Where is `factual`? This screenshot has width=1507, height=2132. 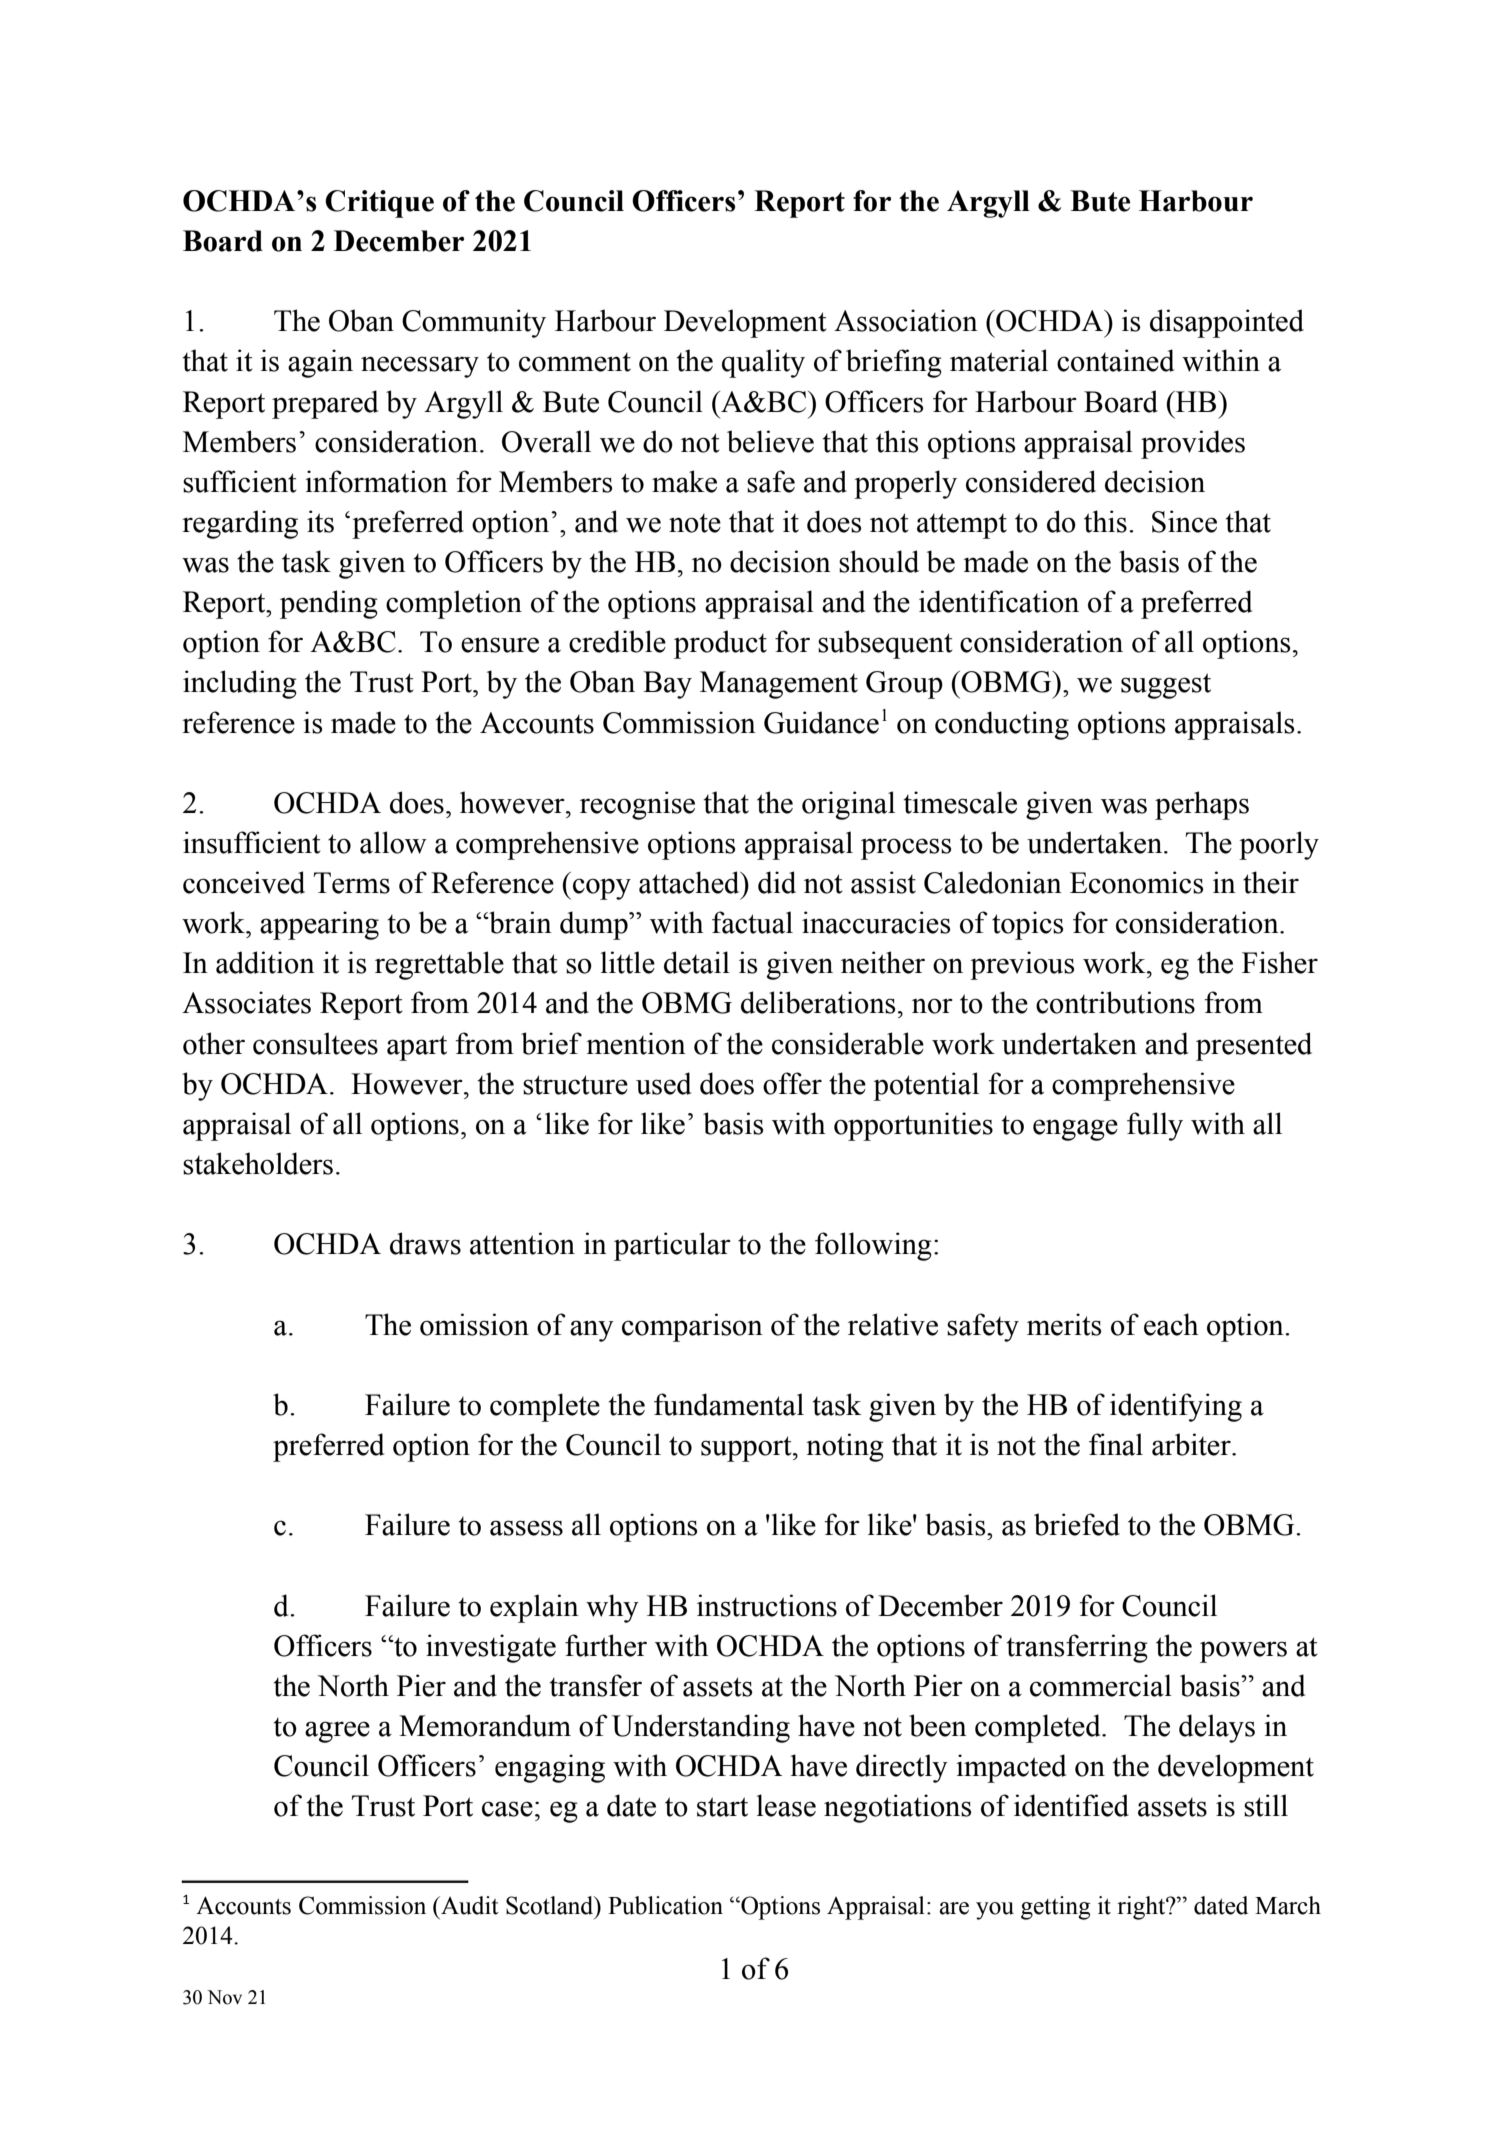 factual is located at coordinates (752, 922).
